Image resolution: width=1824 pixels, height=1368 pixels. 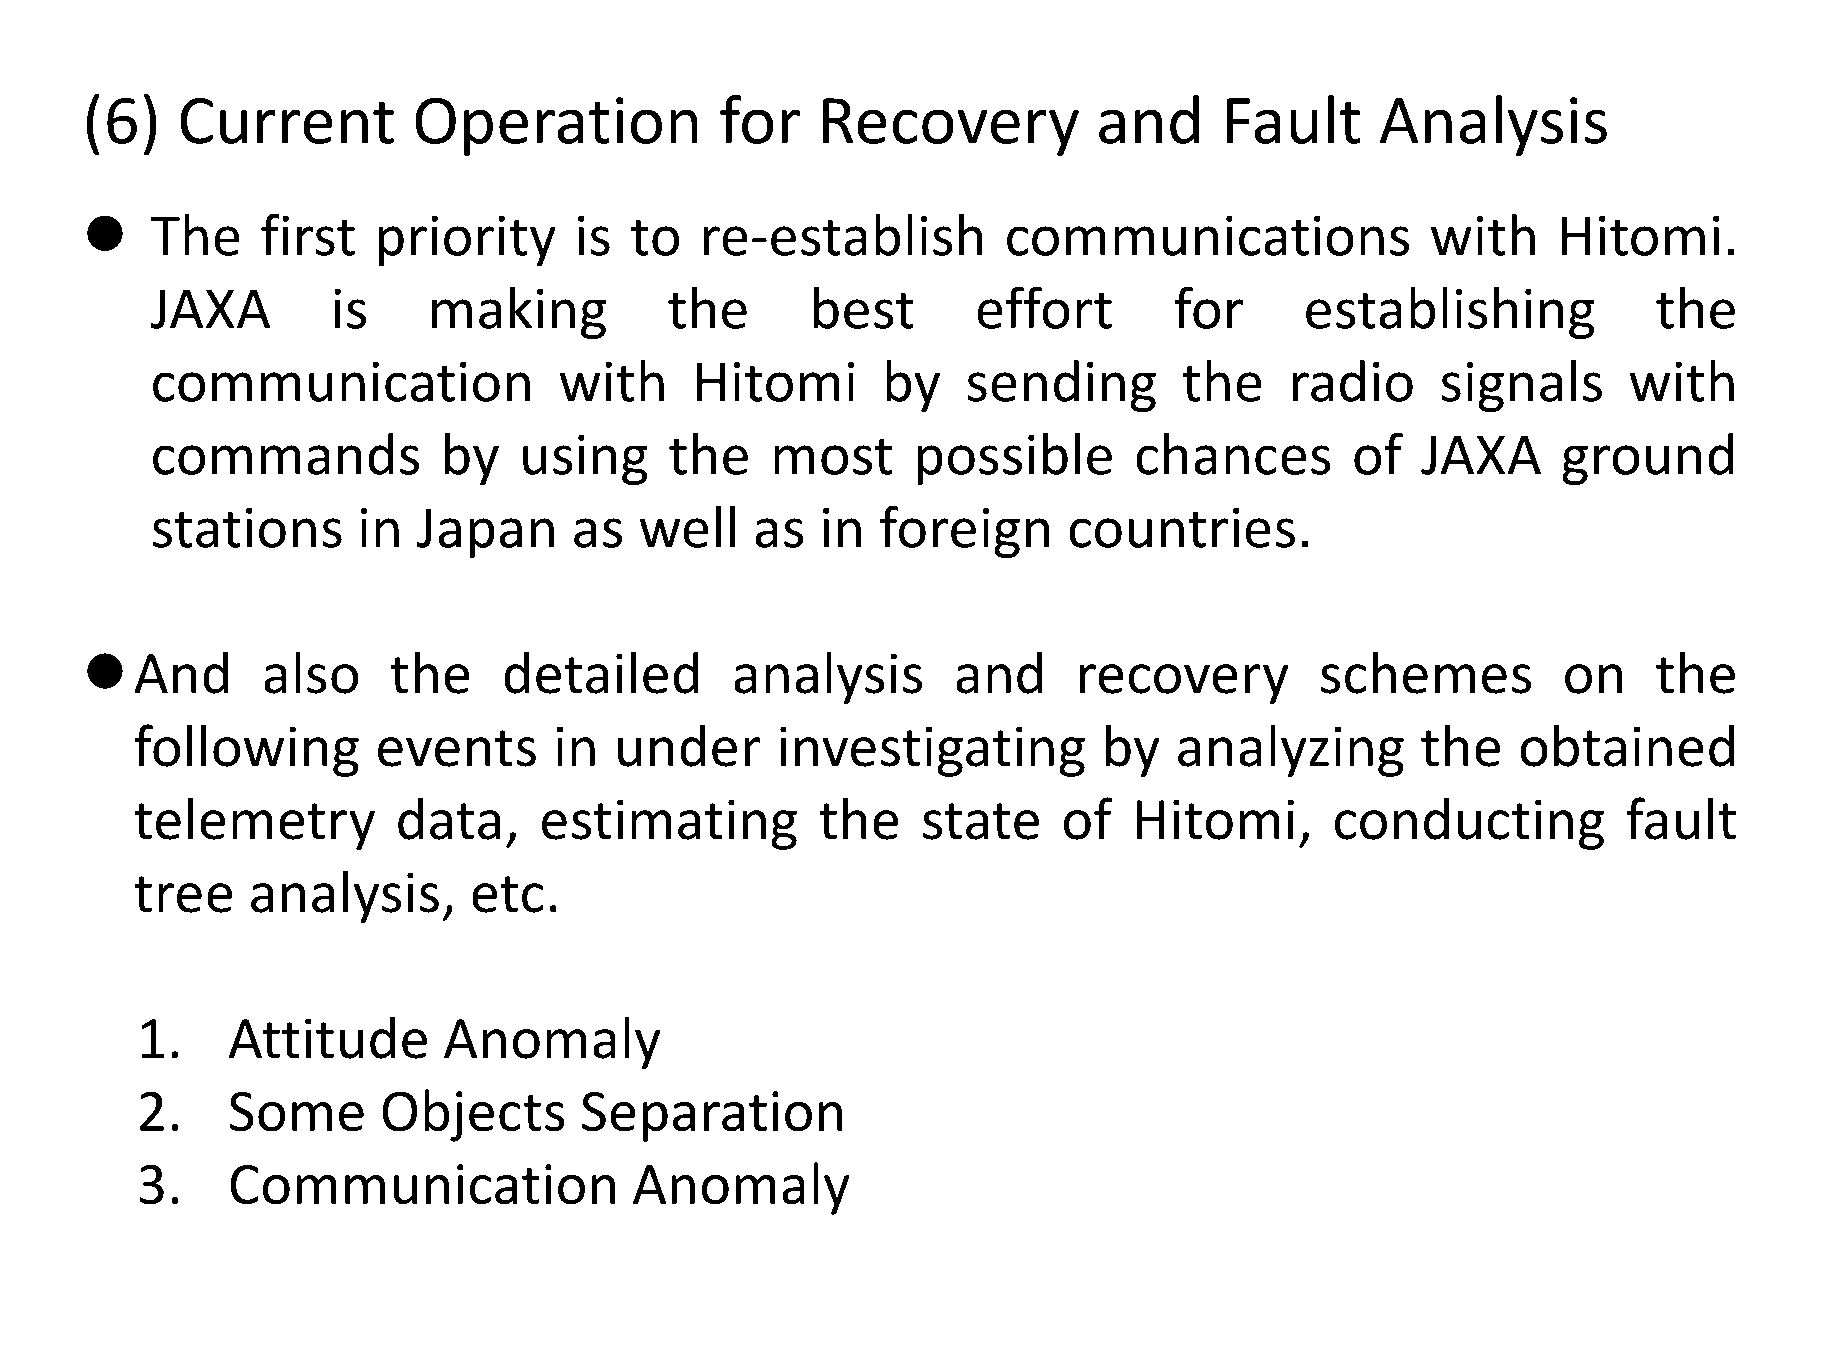 I want to click on schemes, so click(x=1426, y=672).
